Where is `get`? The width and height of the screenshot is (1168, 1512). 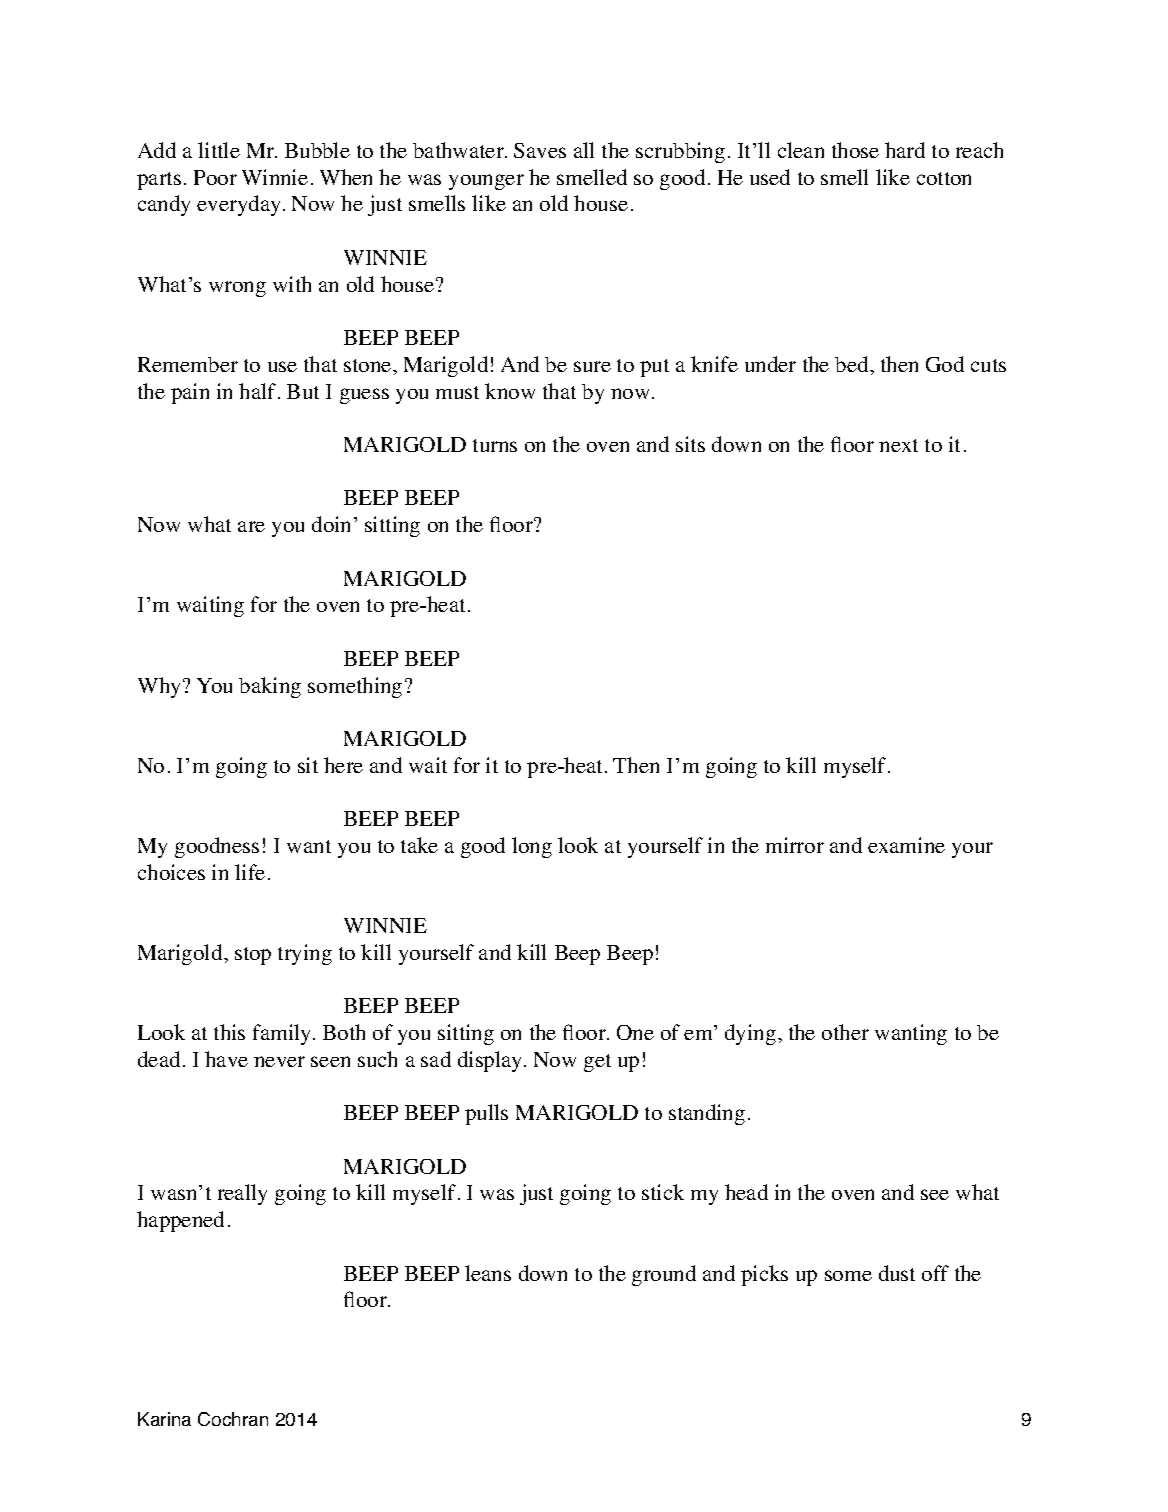
get is located at coordinates (597, 1063).
